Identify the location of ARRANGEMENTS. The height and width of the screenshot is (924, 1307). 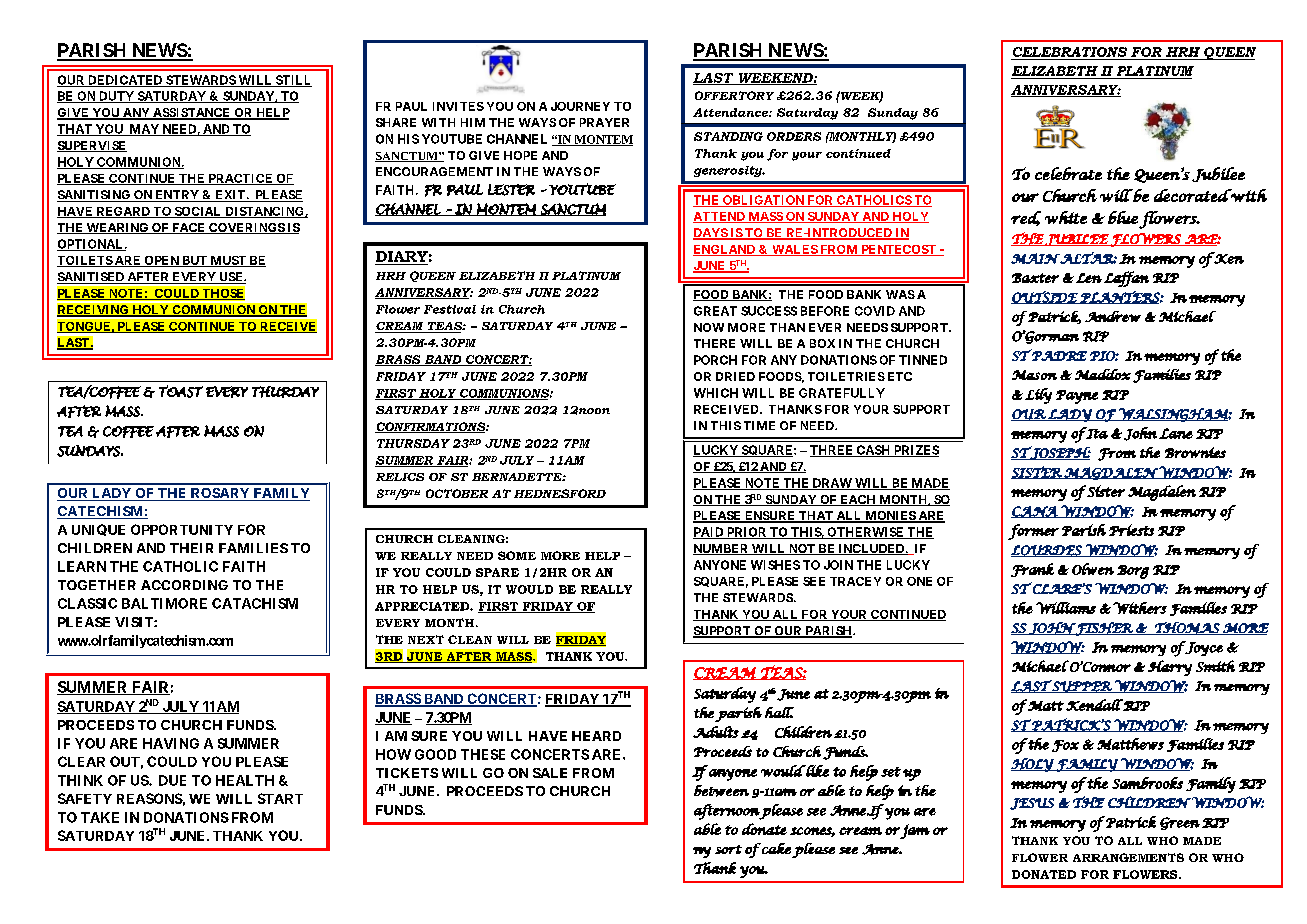
(1128, 857).
